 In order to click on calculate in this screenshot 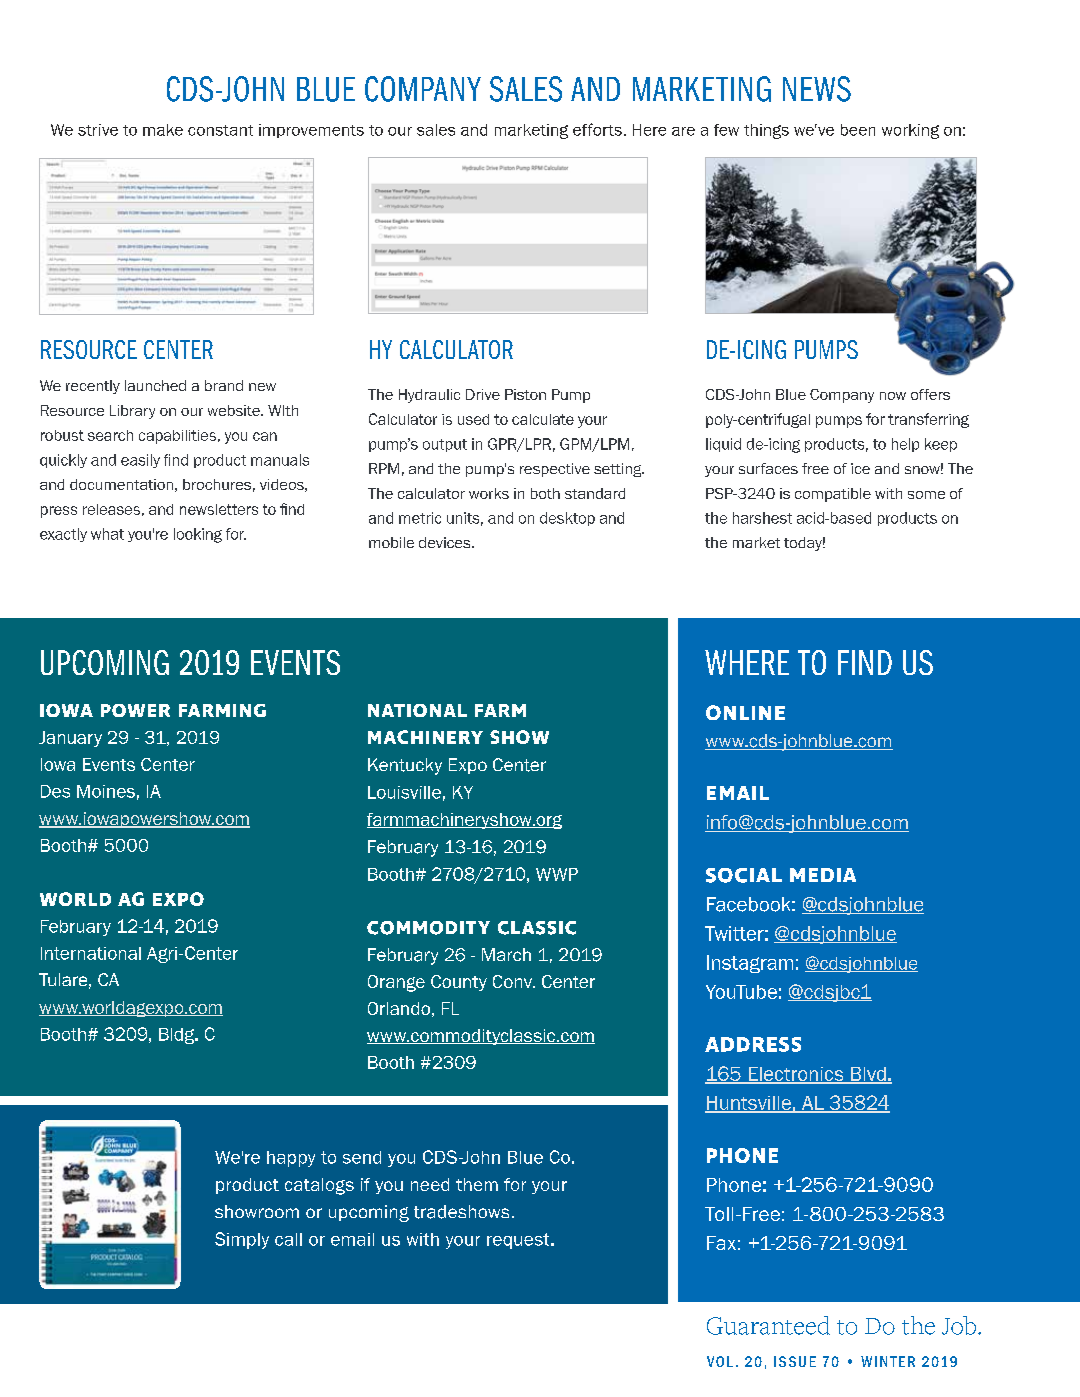, I will do `click(543, 419)`.
